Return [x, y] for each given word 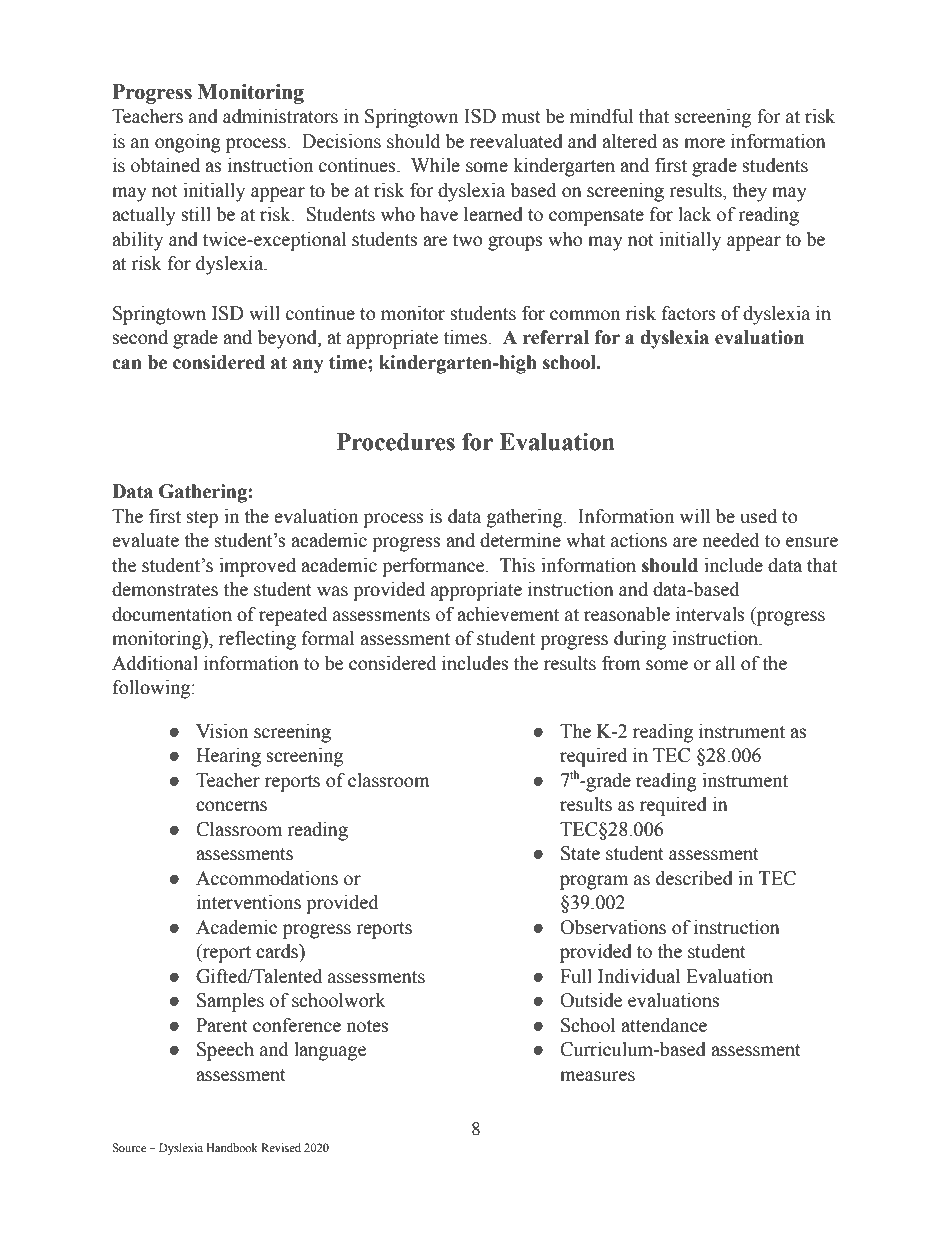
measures [597, 1076]
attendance [664, 1025]
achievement [508, 614]
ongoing [188, 143]
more [704, 143]
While [435, 165]
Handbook [232, 1147]
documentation [172, 614]
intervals [710, 614]
